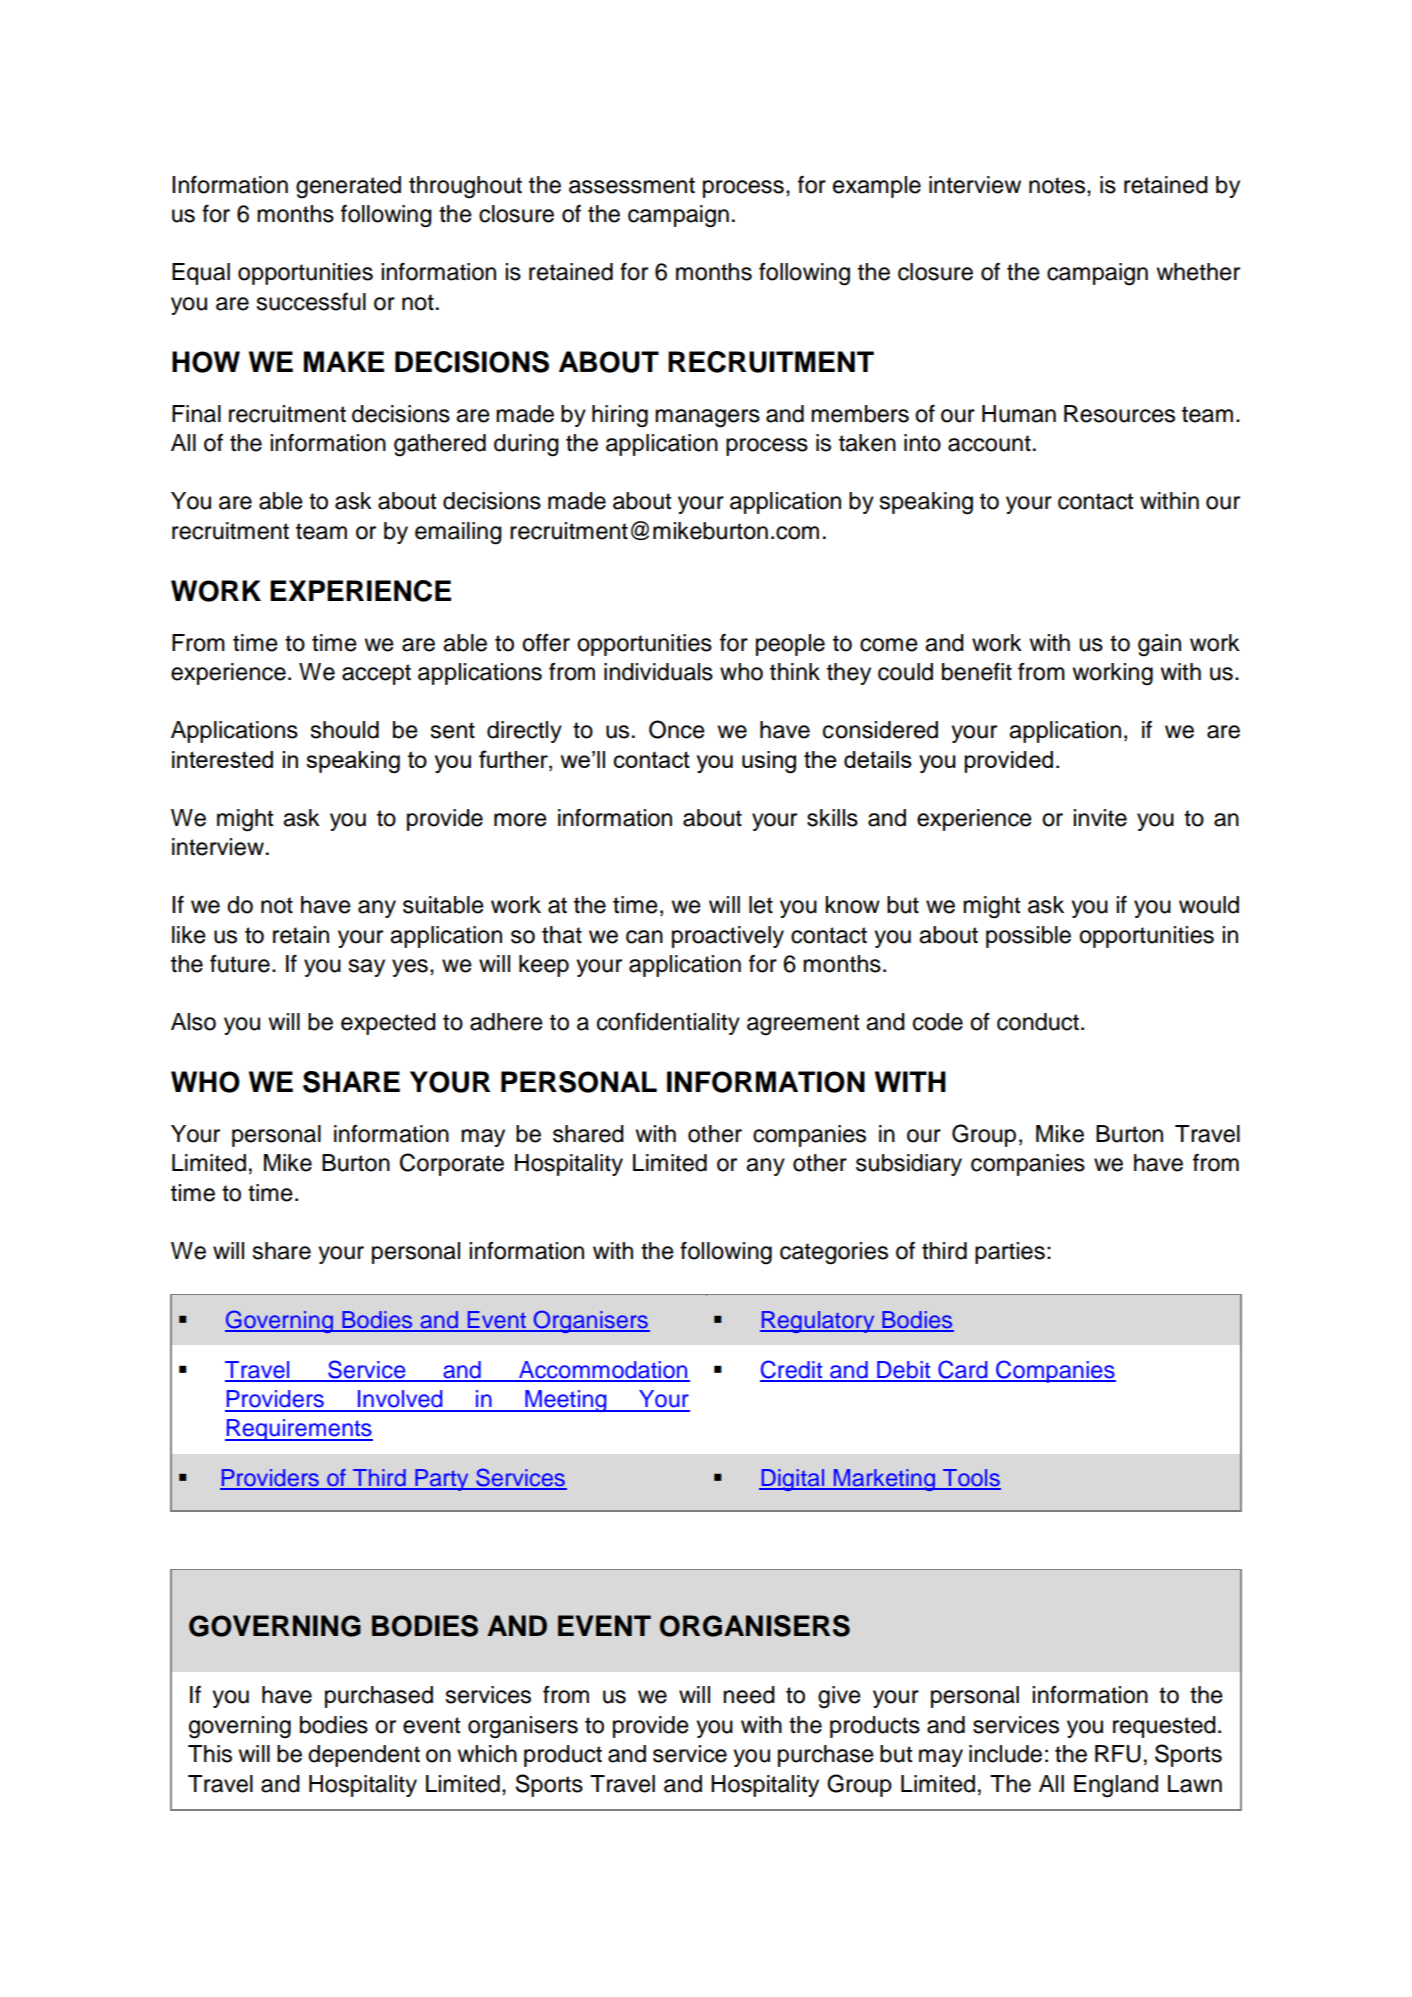 Image resolution: width=1412 pixels, height=1997 pixels. I want to click on say, so click(366, 968).
